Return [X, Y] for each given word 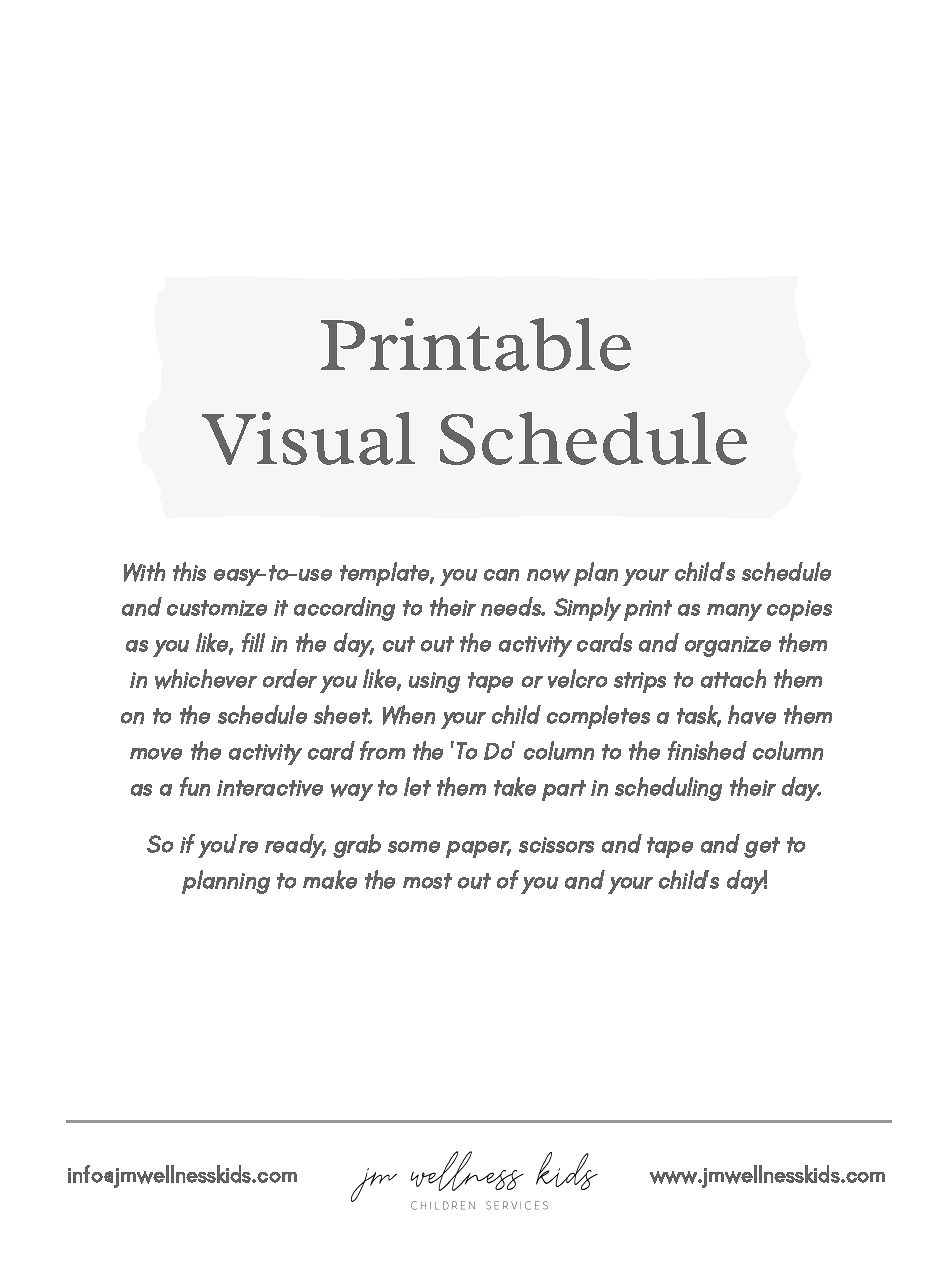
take [515, 786]
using [434, 682]
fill [253, 642]
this [189, 571]
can [501, 575]
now [548, 575]
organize [728, 646]
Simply [587, 609]
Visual [308, 438]
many [734, 612]
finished [707, 750]
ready [295, 846]
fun [195, 786]
